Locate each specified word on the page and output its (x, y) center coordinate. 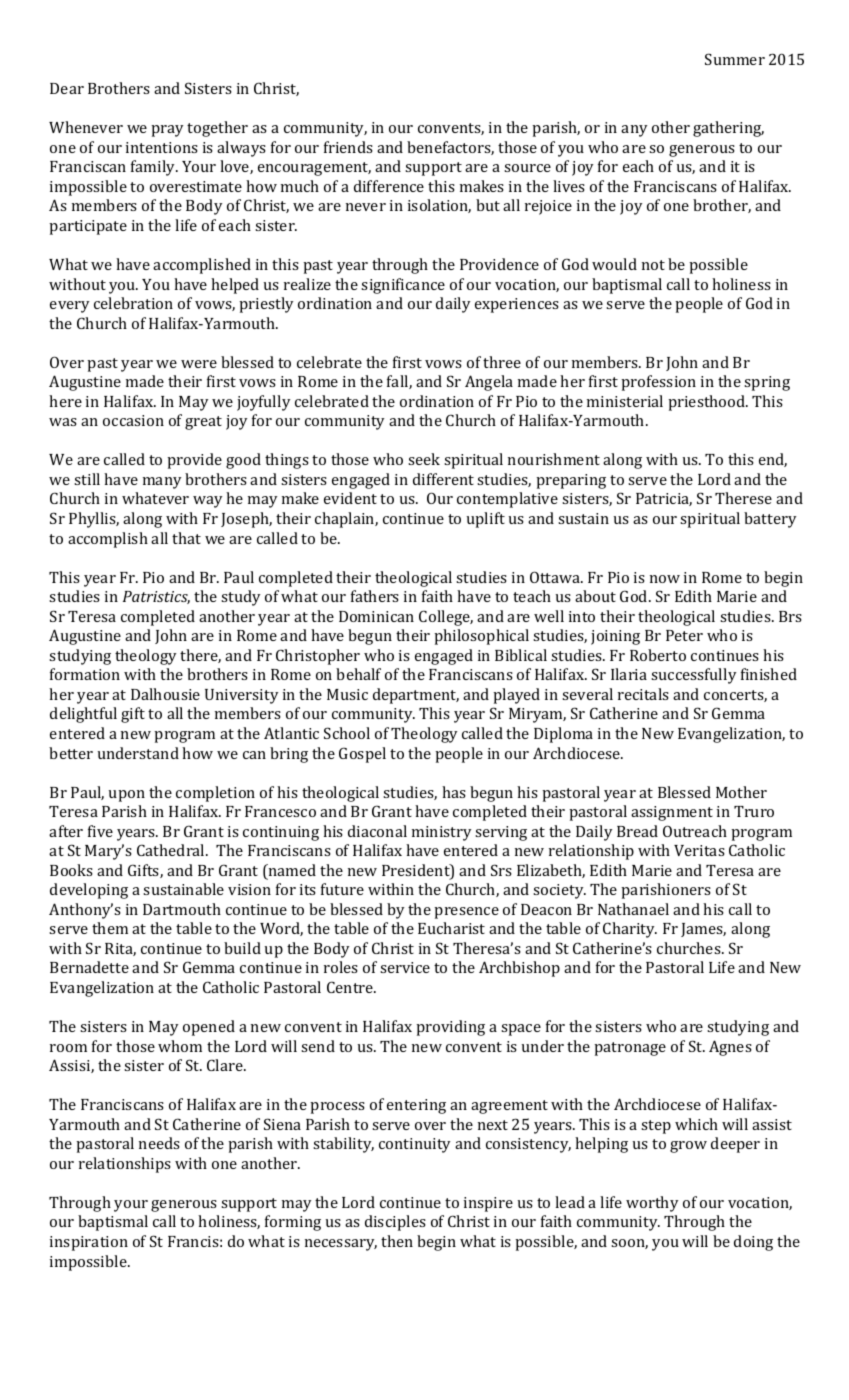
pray (167, 131)
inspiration (89, 1243)
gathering (728, 129)
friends (348, 147)
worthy (652, 1204)
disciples (395, 1223)
